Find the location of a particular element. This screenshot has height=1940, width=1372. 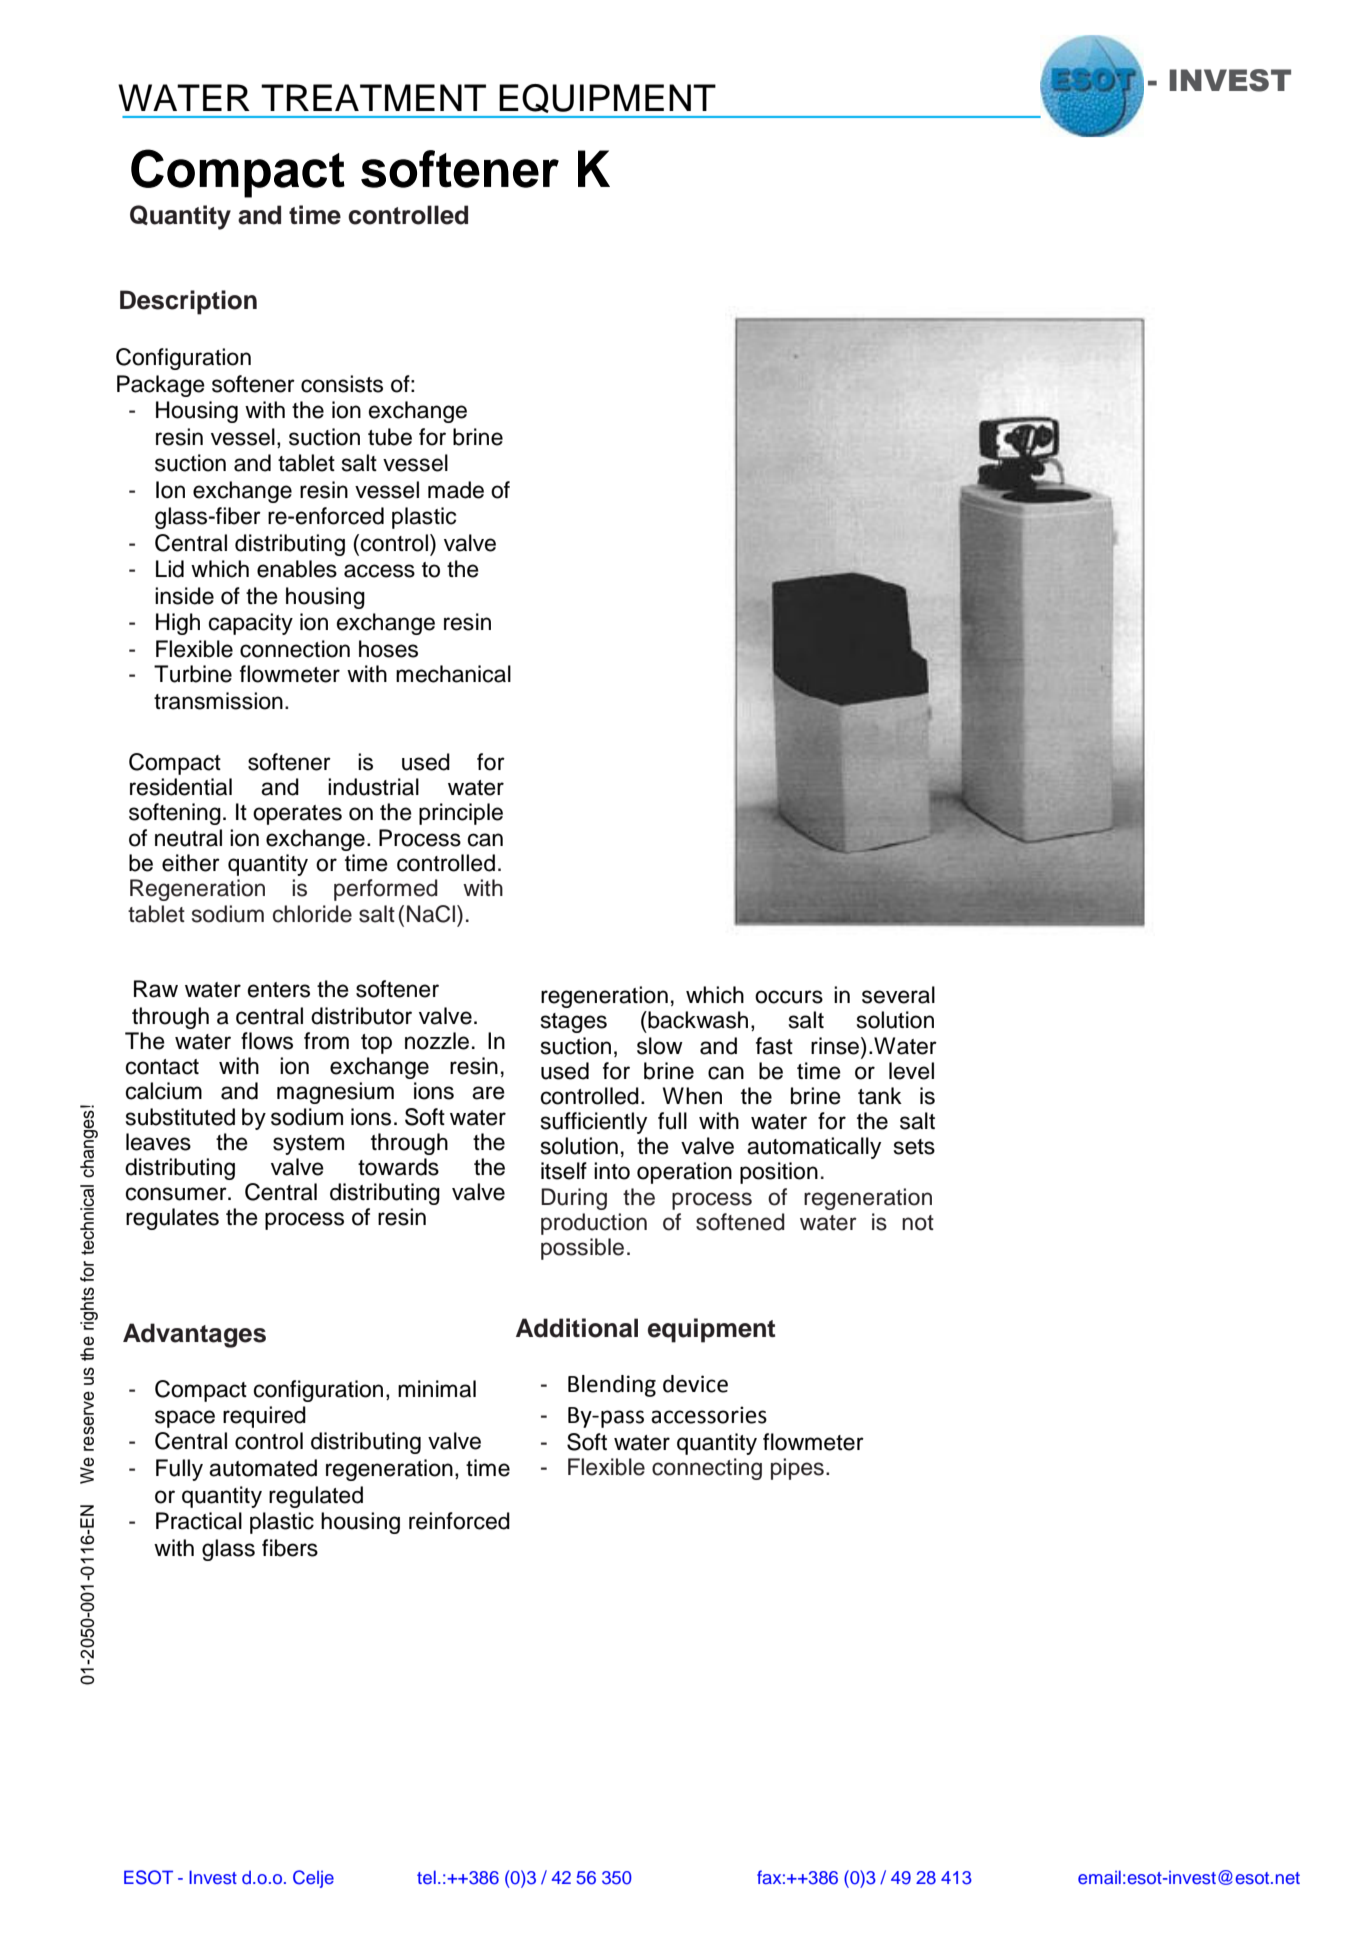

During is located at coordinates (574, 1199).
